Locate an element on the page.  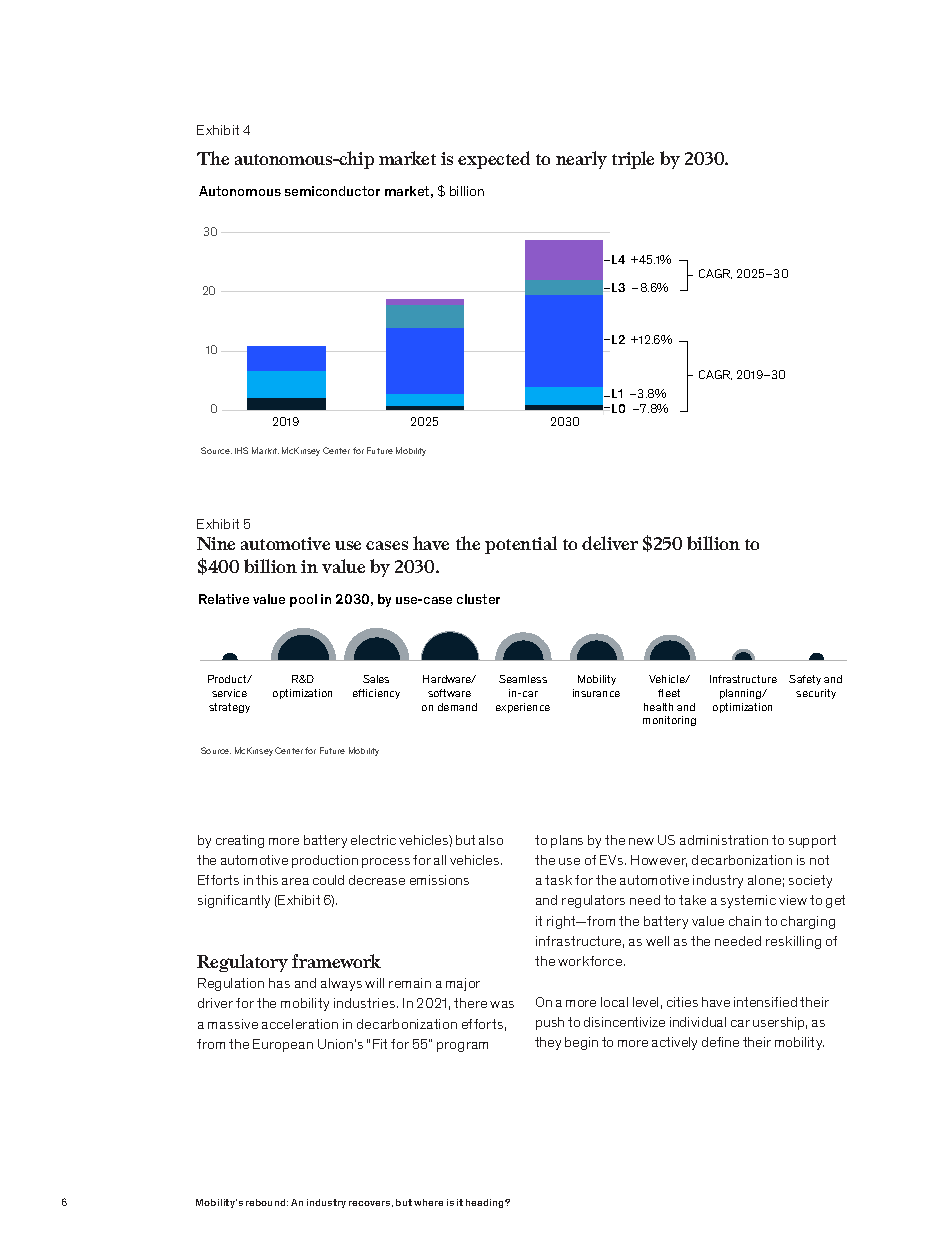
planning is located at coordinates (742, 694).
